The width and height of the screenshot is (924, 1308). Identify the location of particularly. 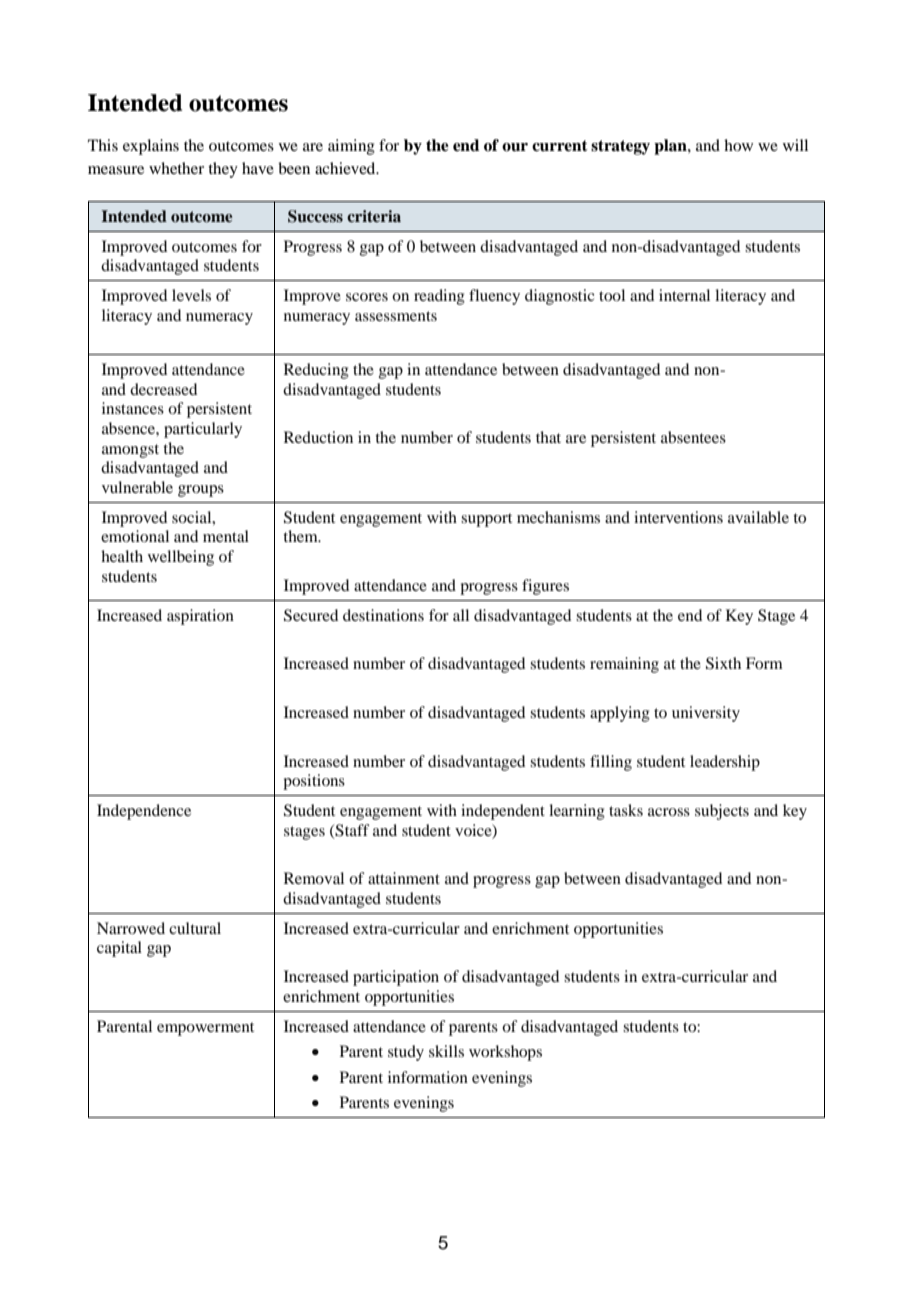
(203, 430).
